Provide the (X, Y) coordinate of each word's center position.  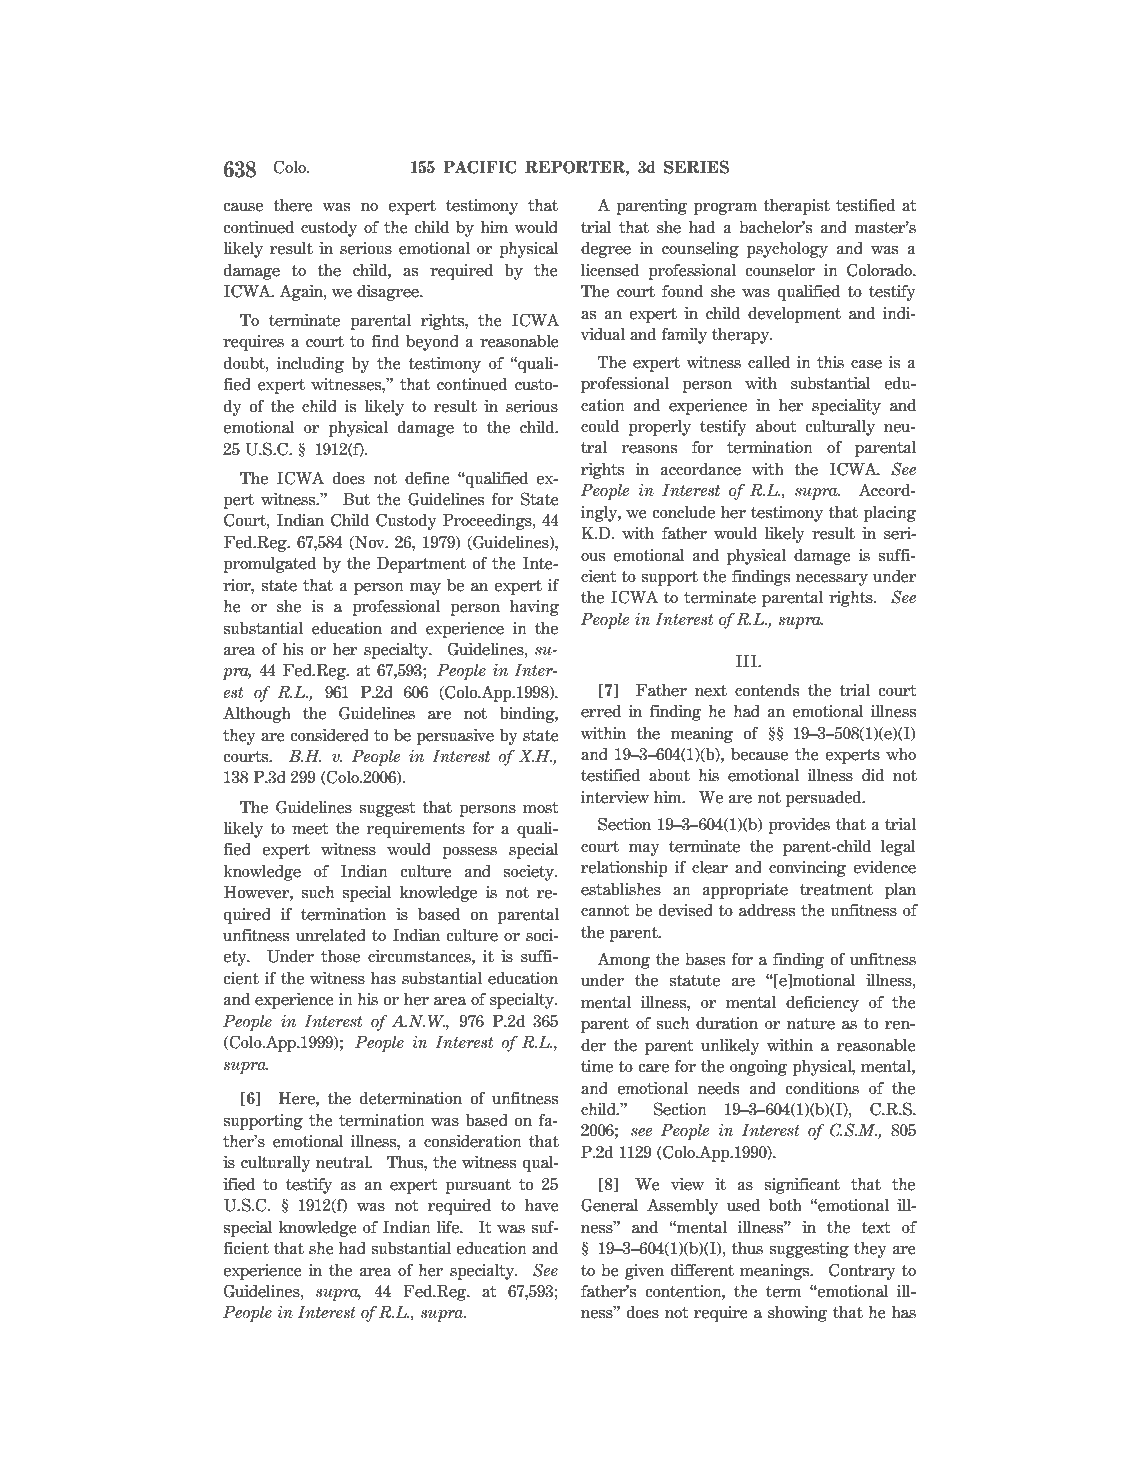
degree (606, 249)
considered (330, 735)
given (644, 1272)
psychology (787, 249)
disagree (389, 292)
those (340, 956)
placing (890, 513)
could (600, 426)
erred (601, 711)
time (597, 1066)
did (873, 775)
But (356, 499)
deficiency (822, 1003)
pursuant (478, 1186)
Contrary (862, 1271)
